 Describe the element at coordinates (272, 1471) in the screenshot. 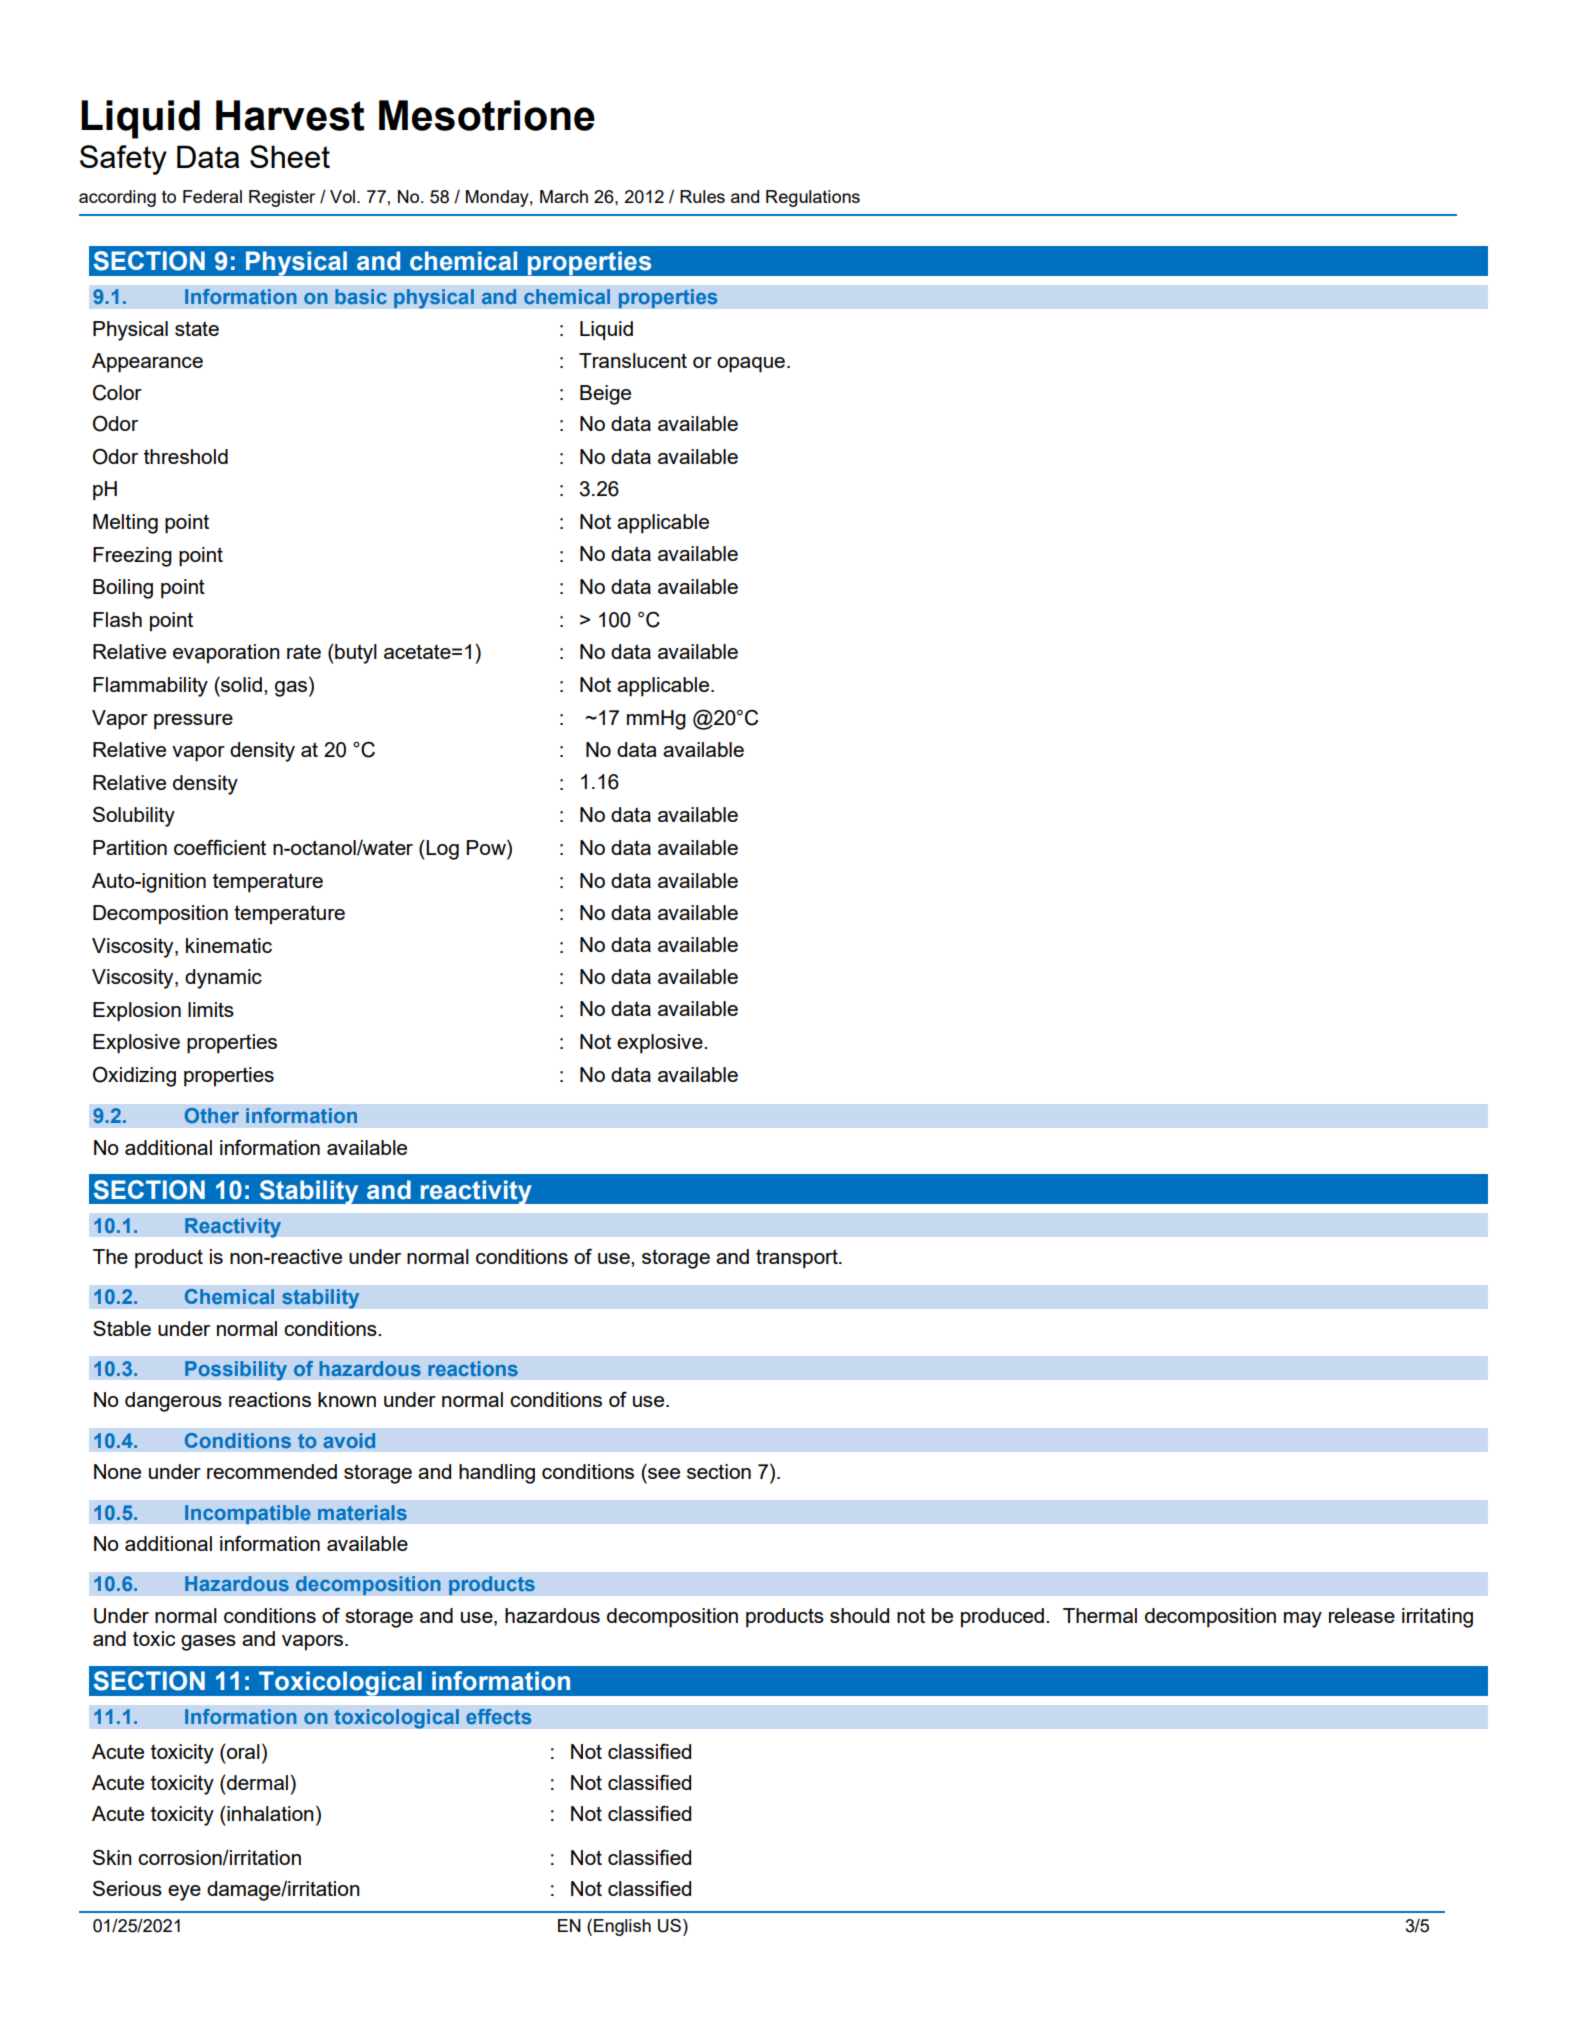

I see `recommended` at that location.
